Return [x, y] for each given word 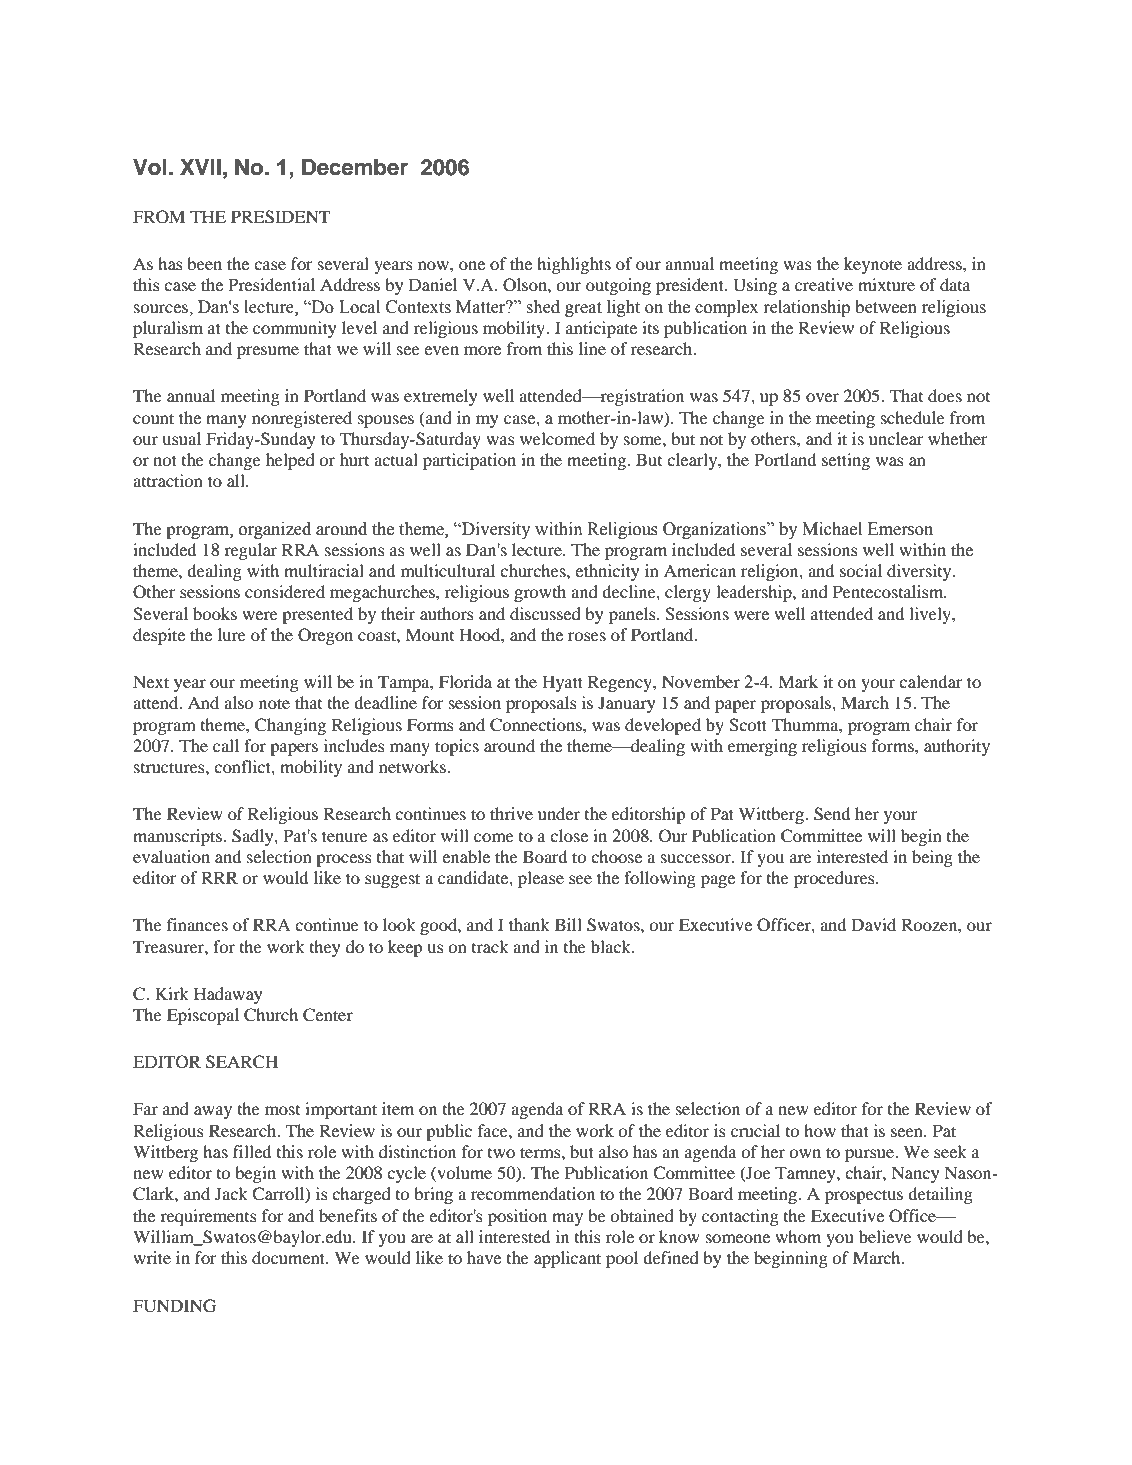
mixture [886, 284]
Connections [537, 725]
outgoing [618, 286]
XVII [200, 167]
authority [957, 747]
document [290, 1257]
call [226, 745]
